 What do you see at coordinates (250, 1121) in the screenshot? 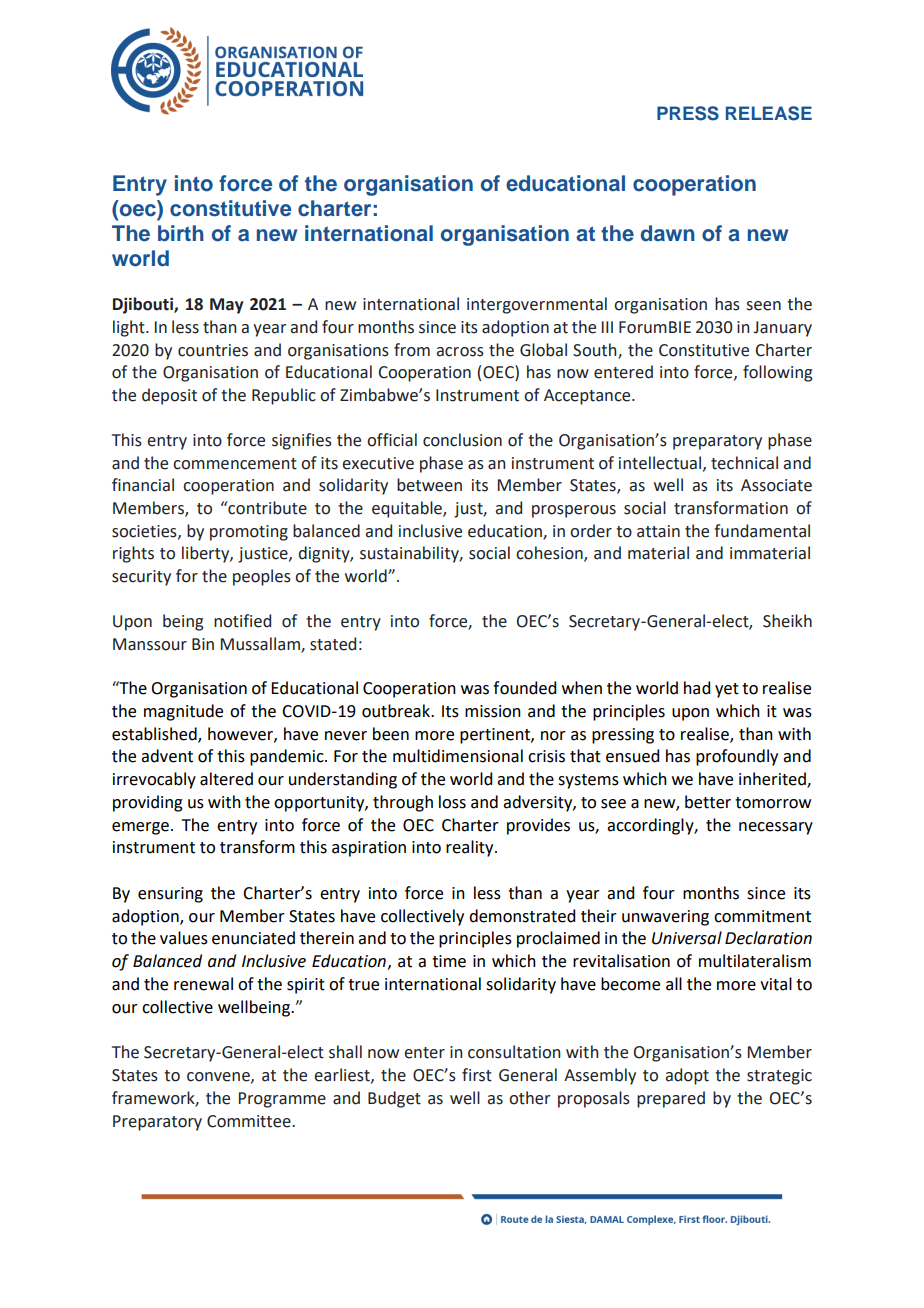
I see `Committee` at bounding box center [250, 1121].
